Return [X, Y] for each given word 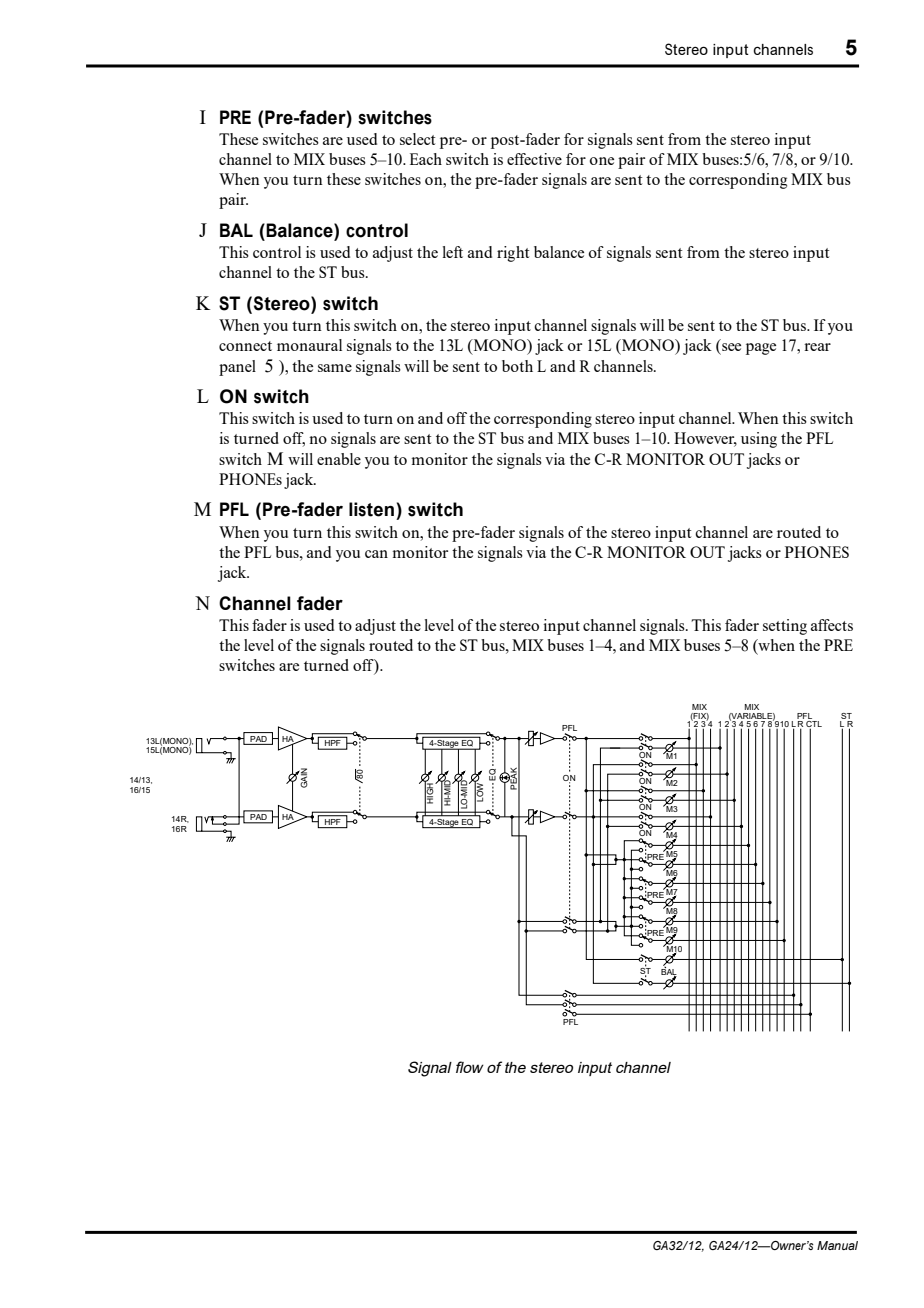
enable [339, 459]
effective [534, 159]
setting [785, 627]
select [417, 139]
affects [832, 625]
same [335, 368]
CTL [814, 725]
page [761, 349]
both [517, 366]
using [759, 440]
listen [371, 509]
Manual [837, 1245]
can [376, 554]
